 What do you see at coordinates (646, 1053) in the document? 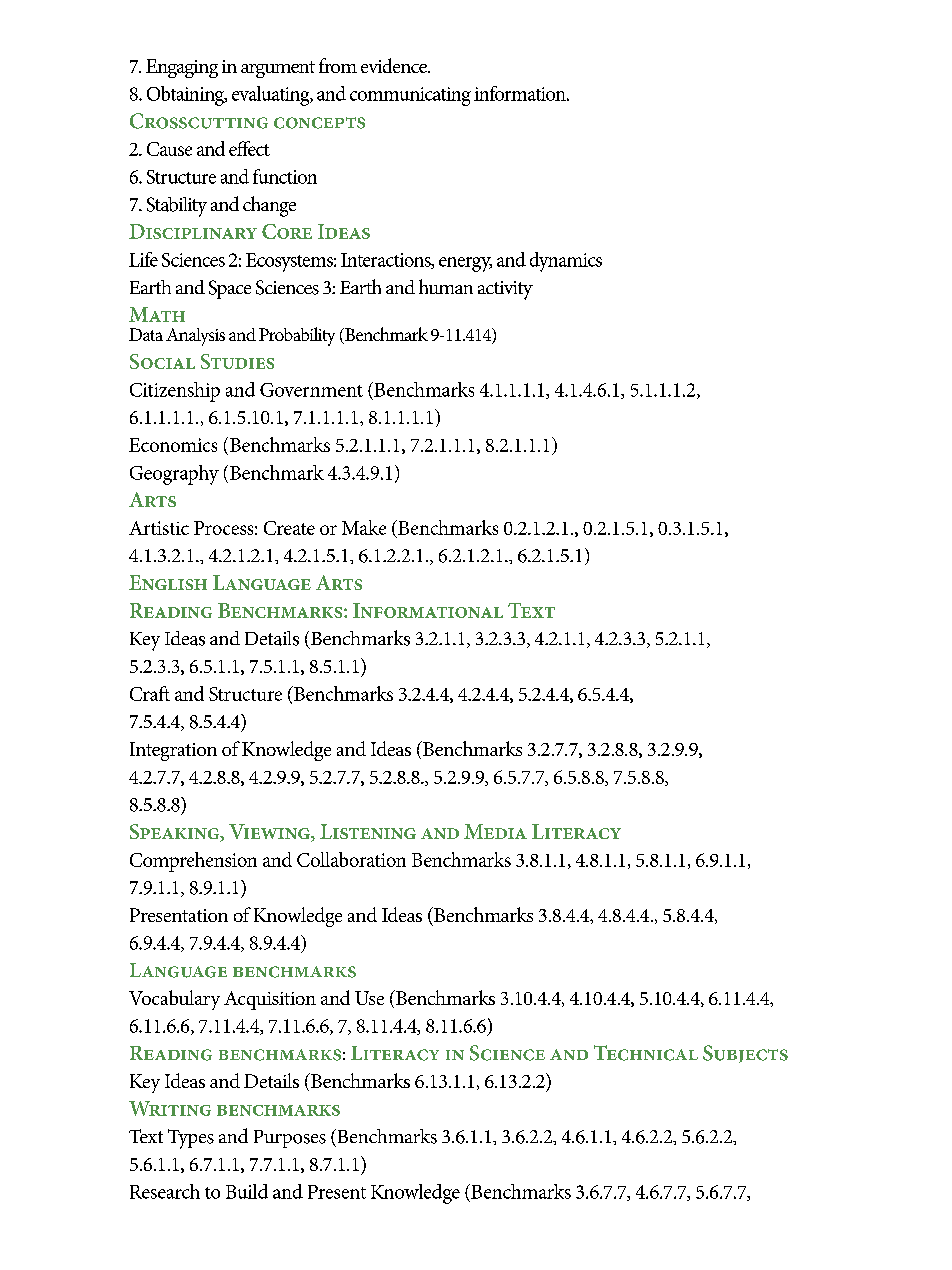
I see `Technical` at bounding box center [646, 1053].
